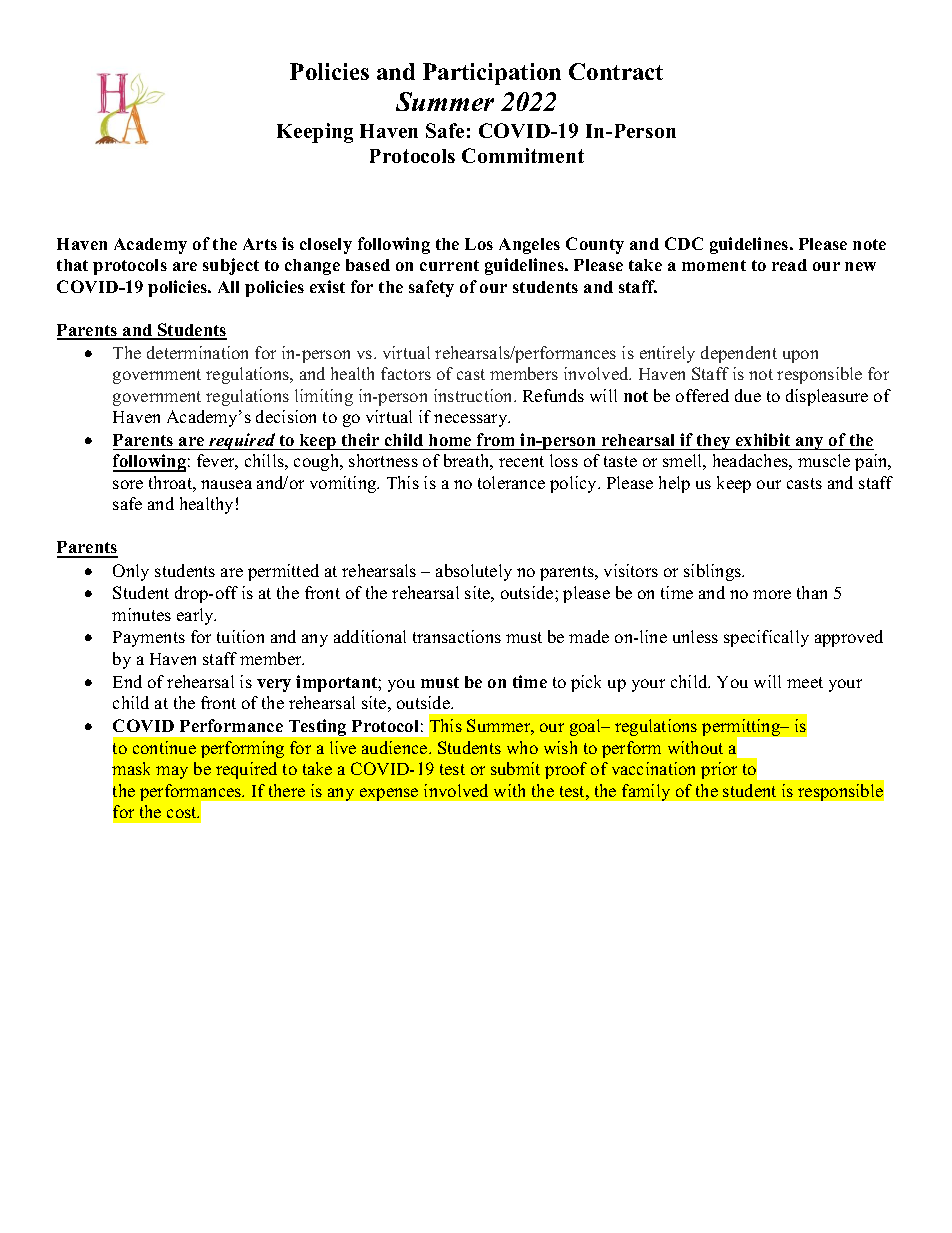  What do you see at coordinates (450, 440) in the image?
I see `home` at bounding box center [450, 440].
